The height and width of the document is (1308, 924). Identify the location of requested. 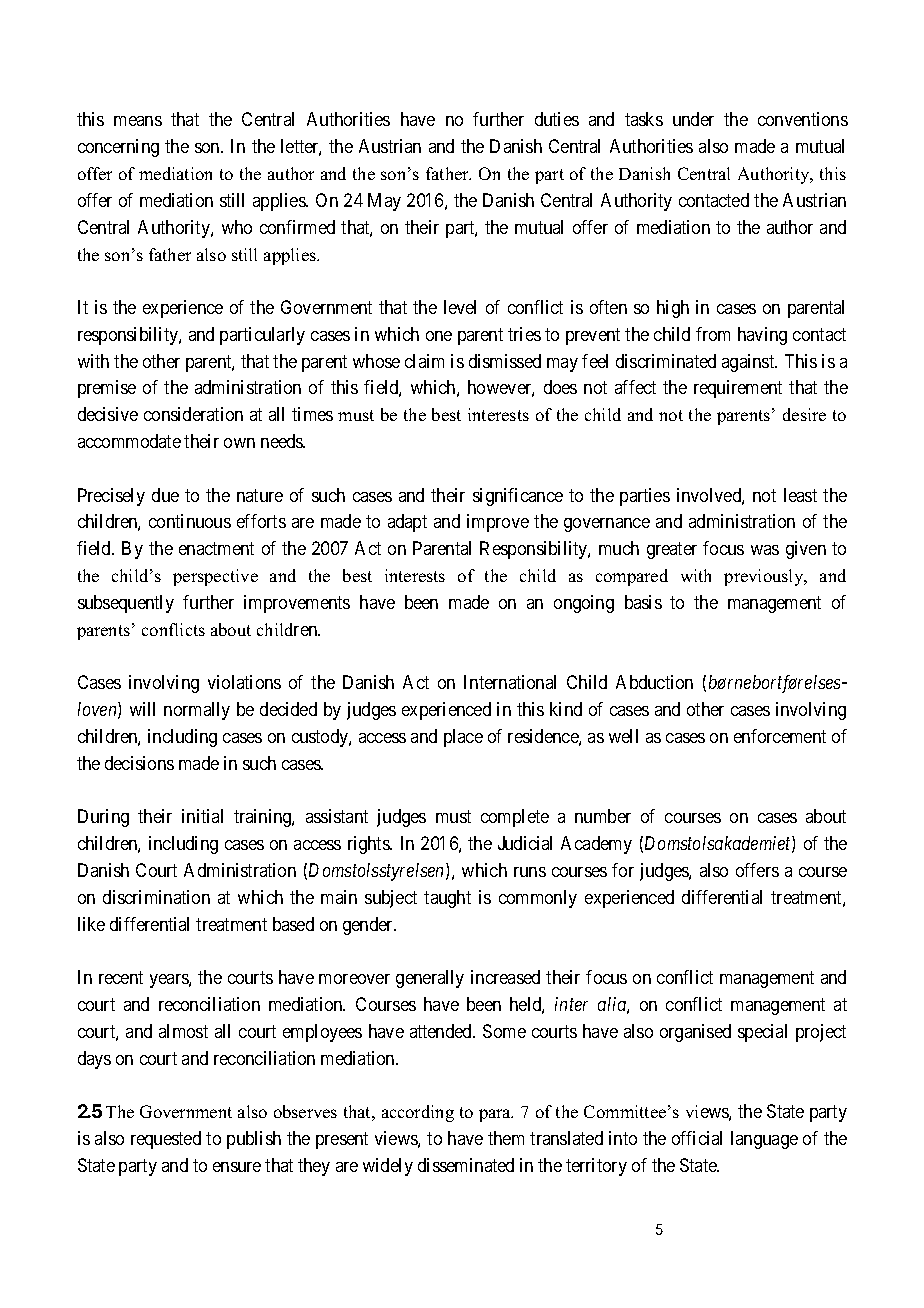
(166, 1140).
